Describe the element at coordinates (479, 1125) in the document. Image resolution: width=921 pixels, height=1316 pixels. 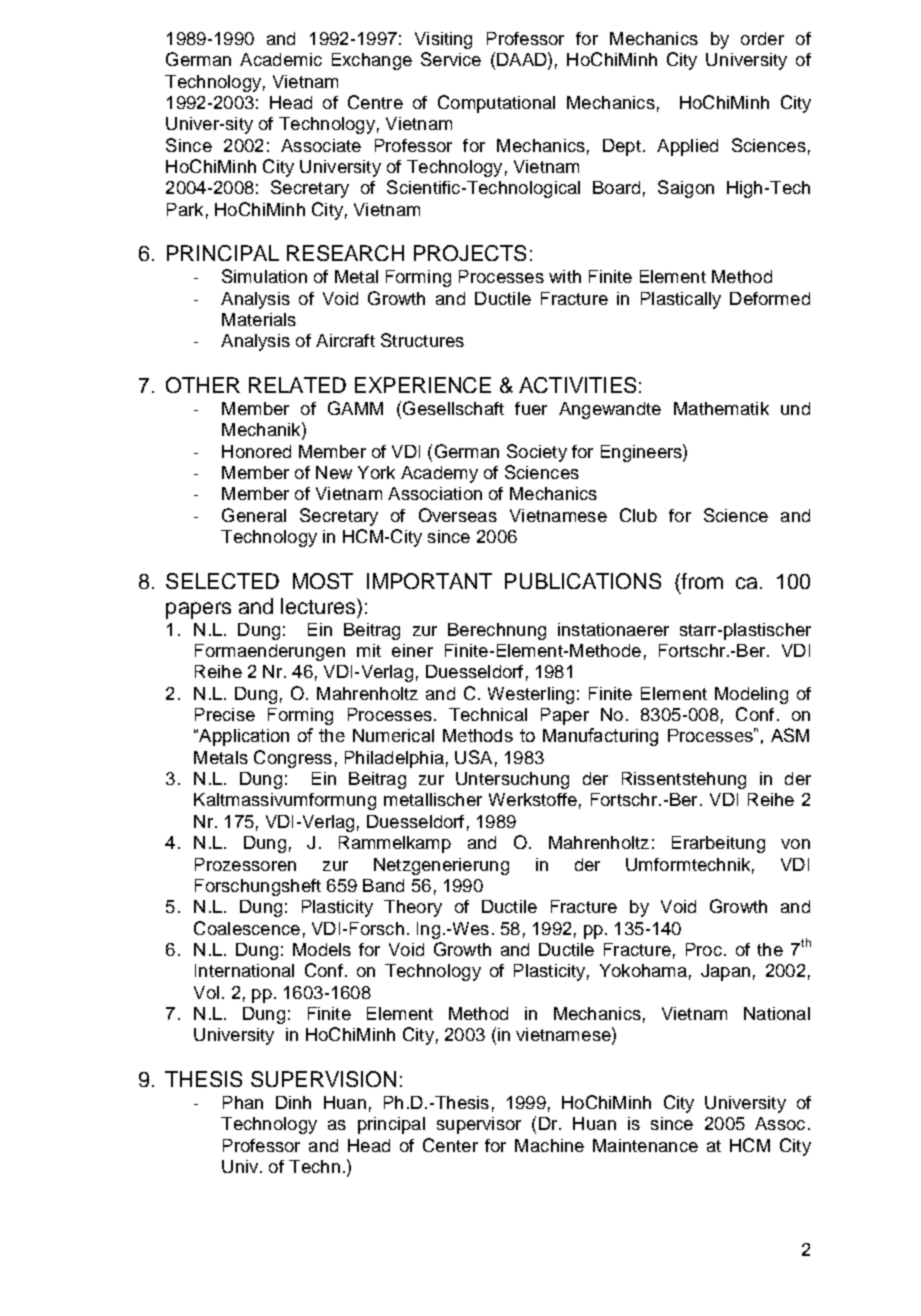
I see `supervisor` at that location.
